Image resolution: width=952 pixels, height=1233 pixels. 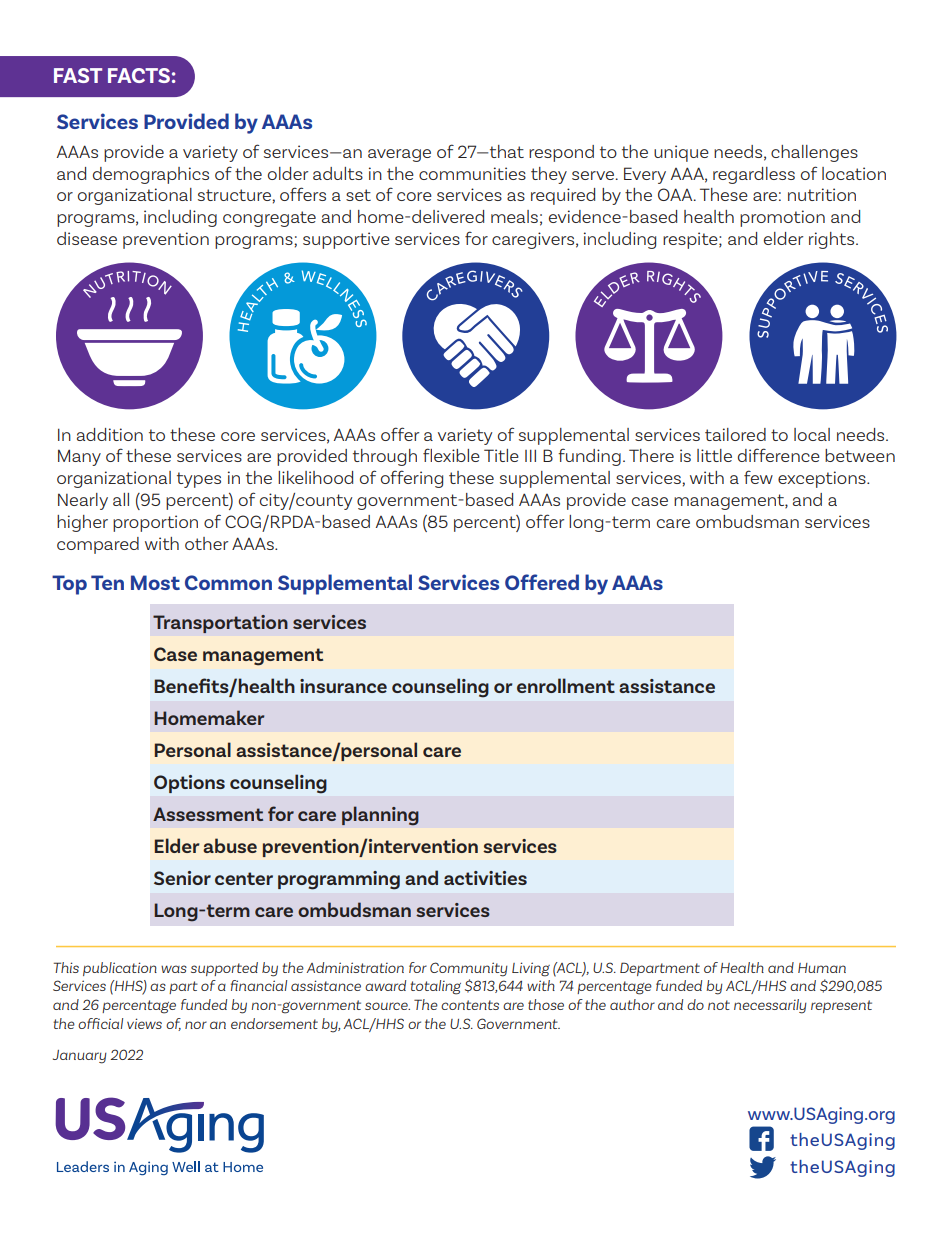 What do you see at coordinates (451, 455) in the image?
I see `flexible` at bounding box center [451, 455].
